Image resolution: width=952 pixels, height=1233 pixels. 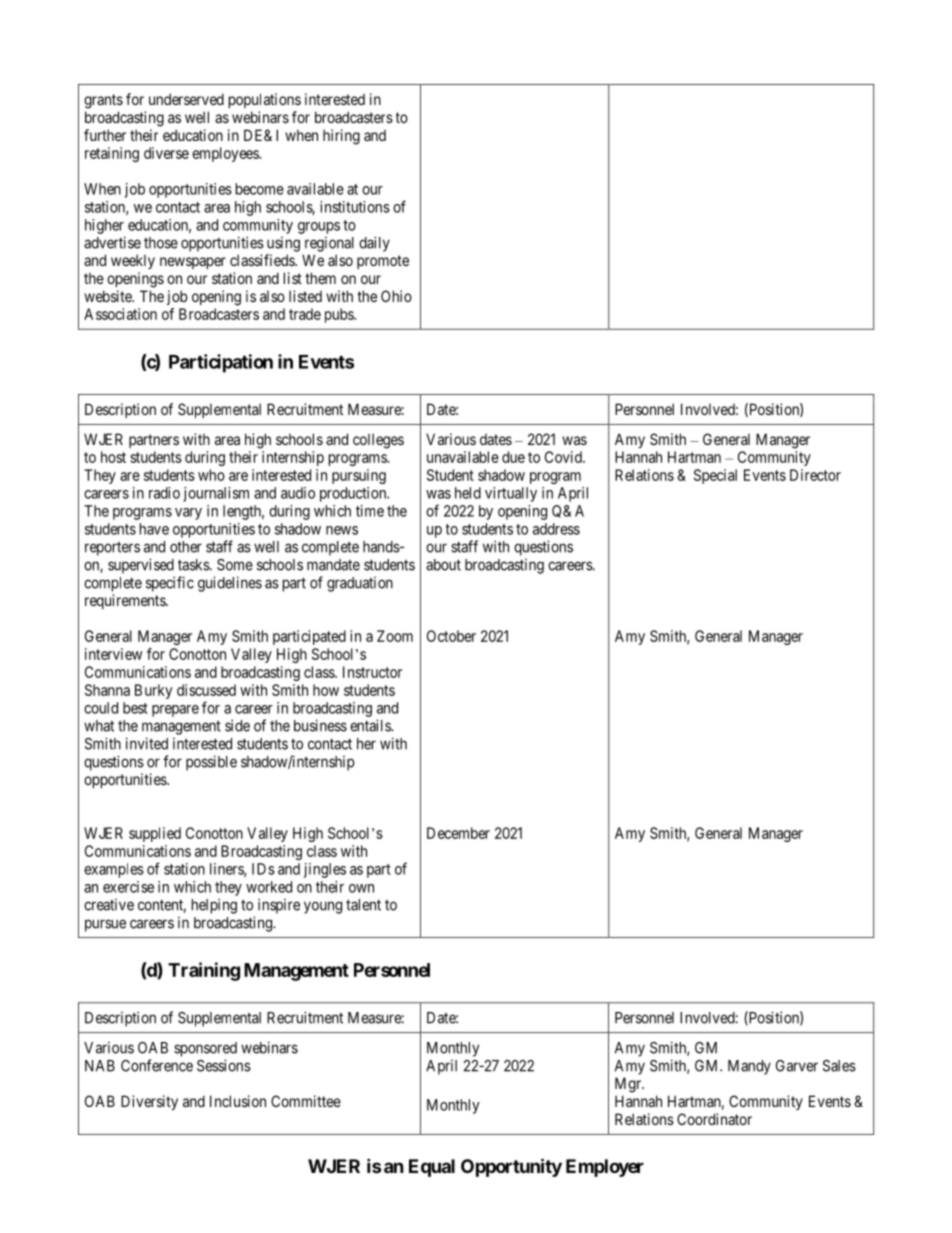 What do you see at coordinates (715, 476) in the screenshot?
I see `Special` at bounding box center [715, 476].
